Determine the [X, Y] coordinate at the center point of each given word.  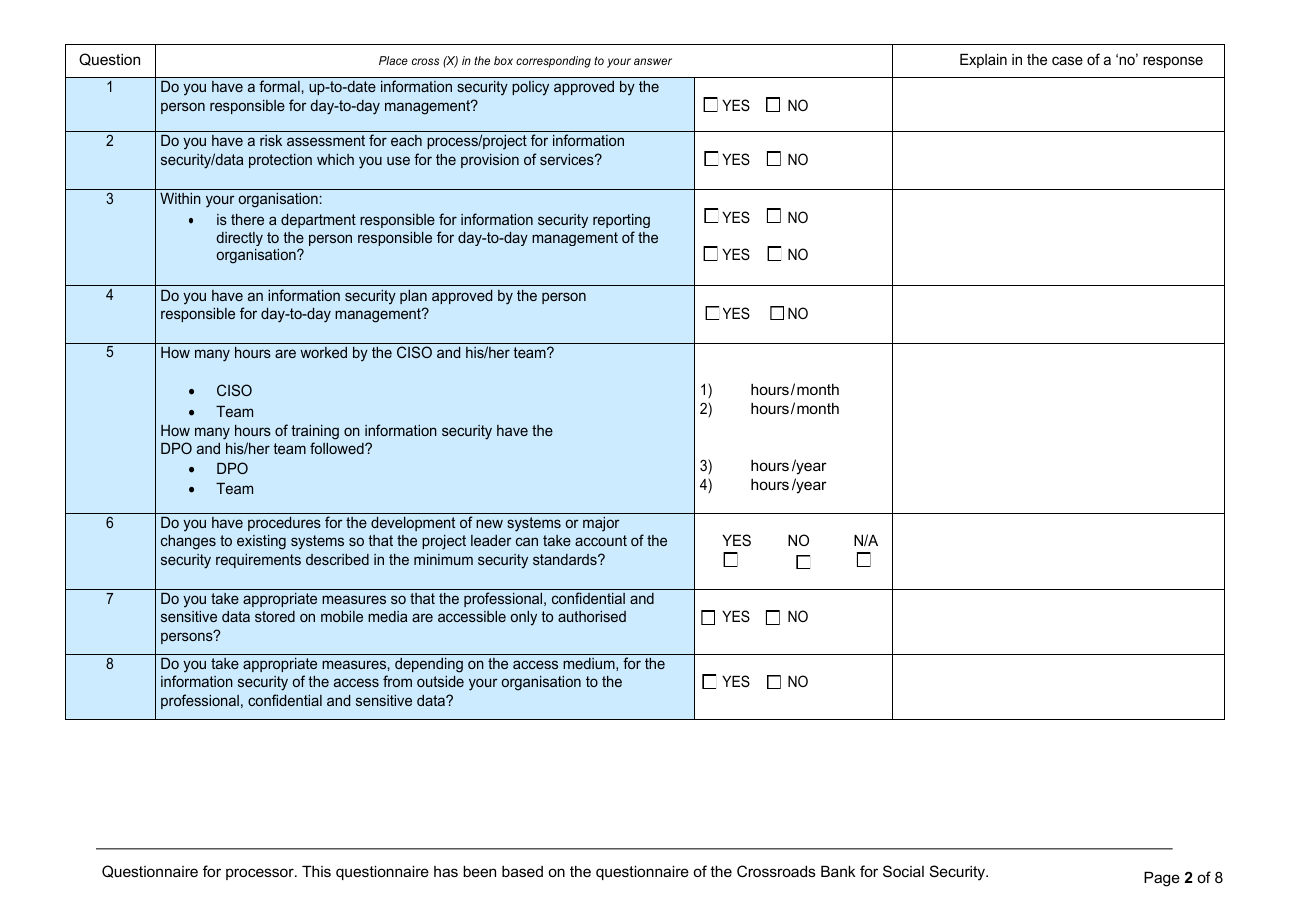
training [315, 432]
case [1067, 60]
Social [903, 871]
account [601, 540]
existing [261, 542]
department [318, 221]
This [316, 871]
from [397, 681]
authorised [592, 616]
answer [653, 61]
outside [440, 681]
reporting [621, 221]
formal [279, 86]
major [601, 524]
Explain [983, 60]
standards [566, 559]
